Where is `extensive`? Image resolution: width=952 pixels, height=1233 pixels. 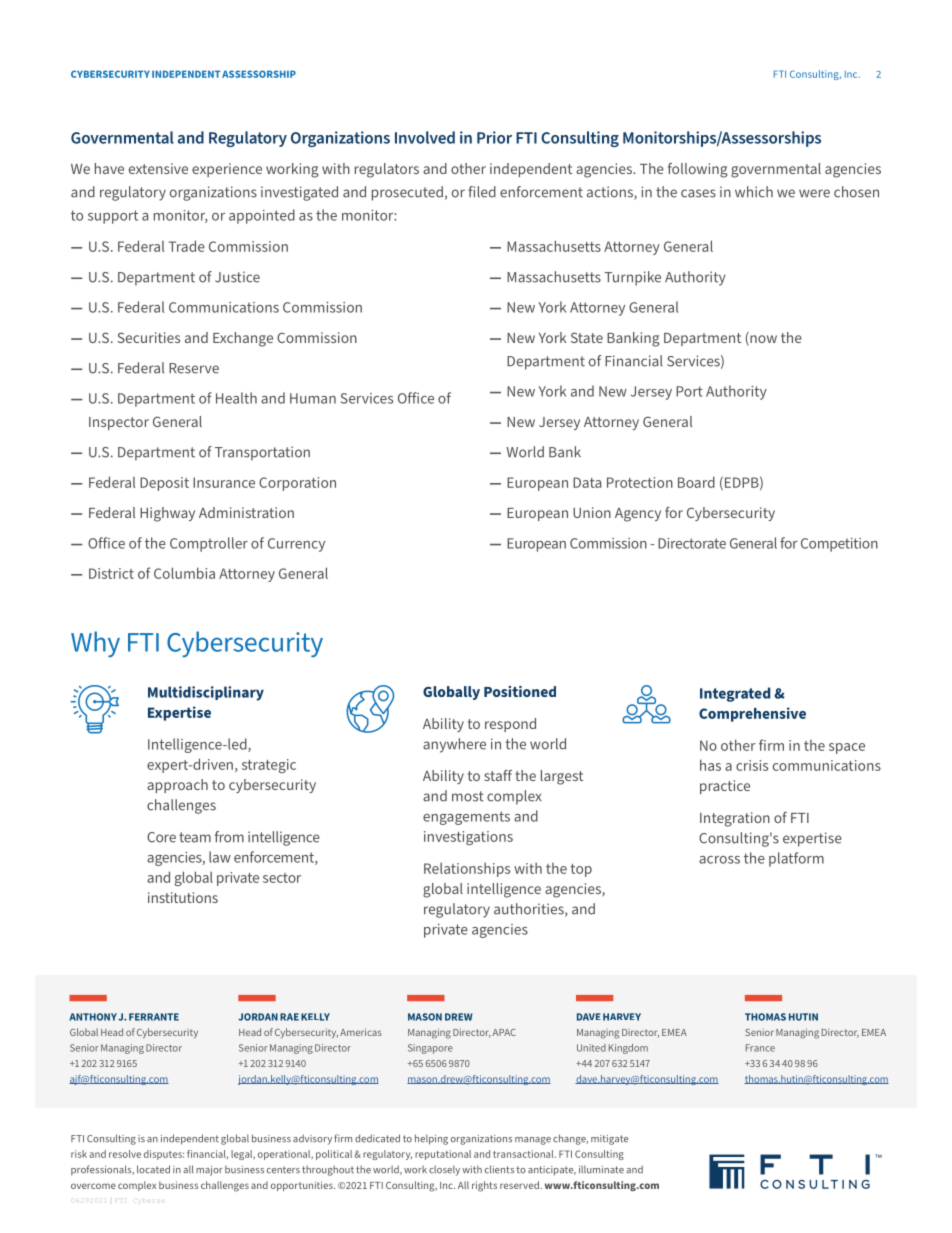 extensive is located at coordinates (158, 168).
